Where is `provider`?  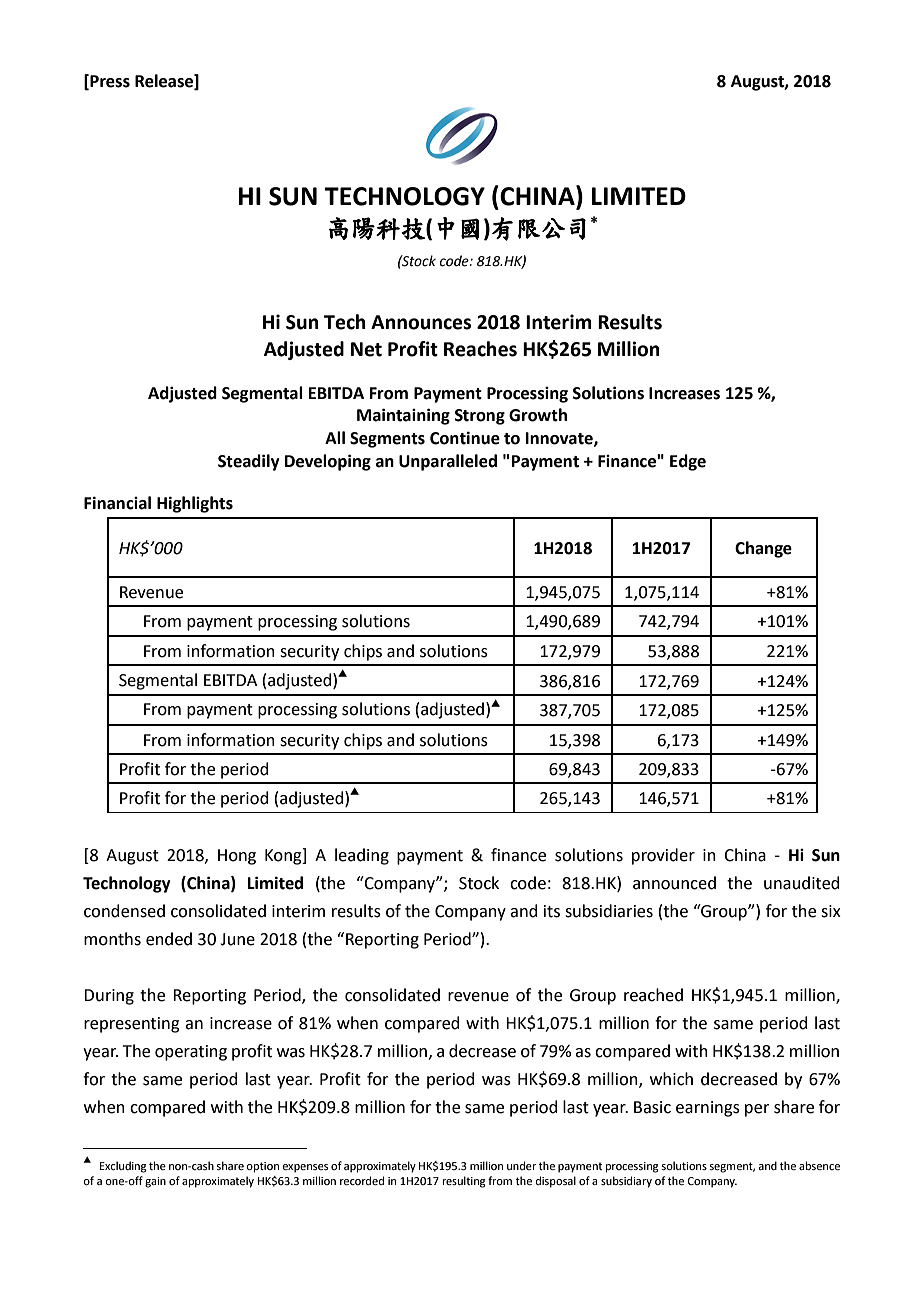
provider is located at coordinates (663, 856).
